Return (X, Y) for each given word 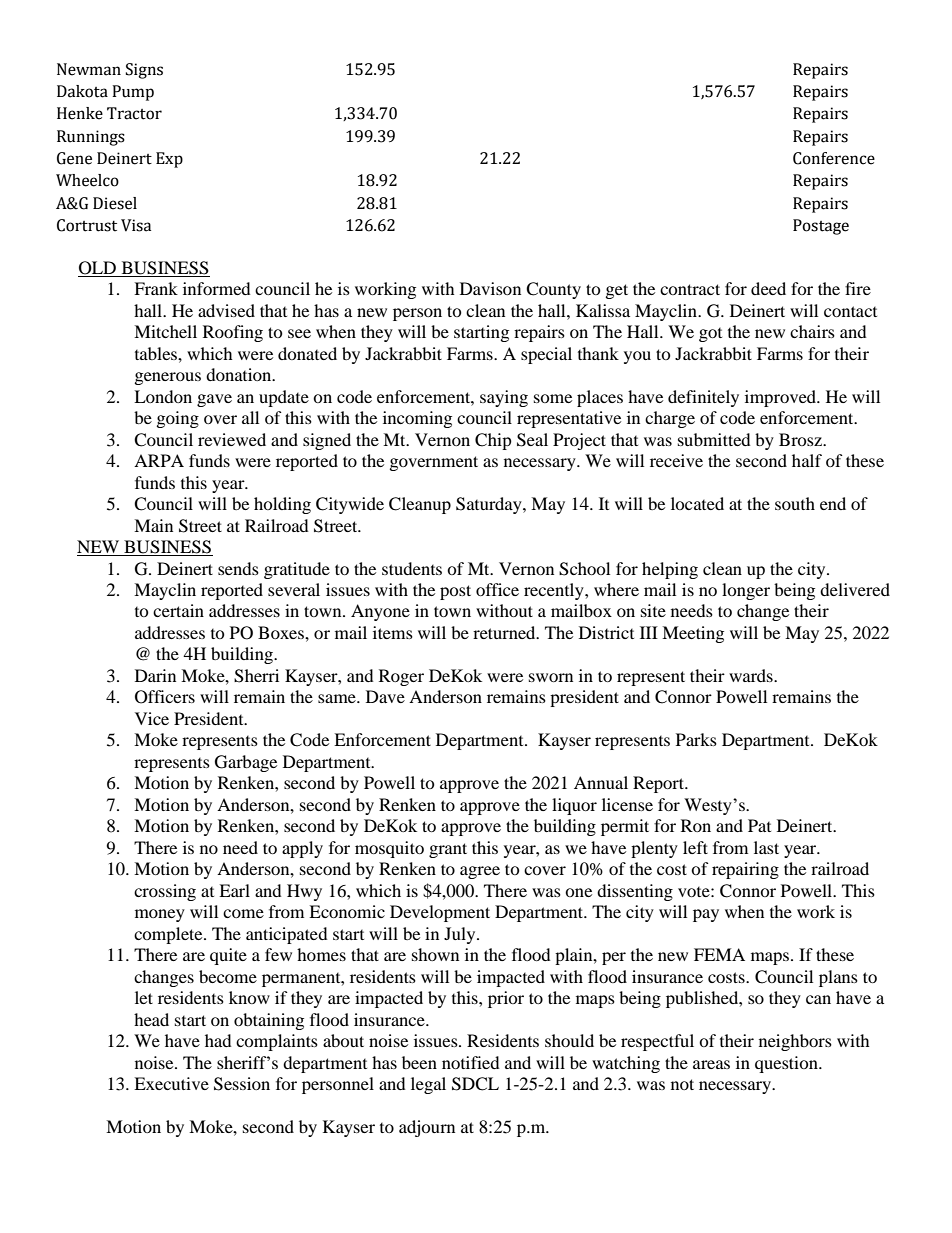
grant (448, 850)
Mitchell (165, 331)
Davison (490, 288)
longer (746, 591)
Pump (133, 93)
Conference (834, 158)
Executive (171, 1083)
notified (471, 1062)
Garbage (246, 763)
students (412, 568)
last (766, 847)
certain (178, 610)
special (546, 355)
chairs (812, 331)
